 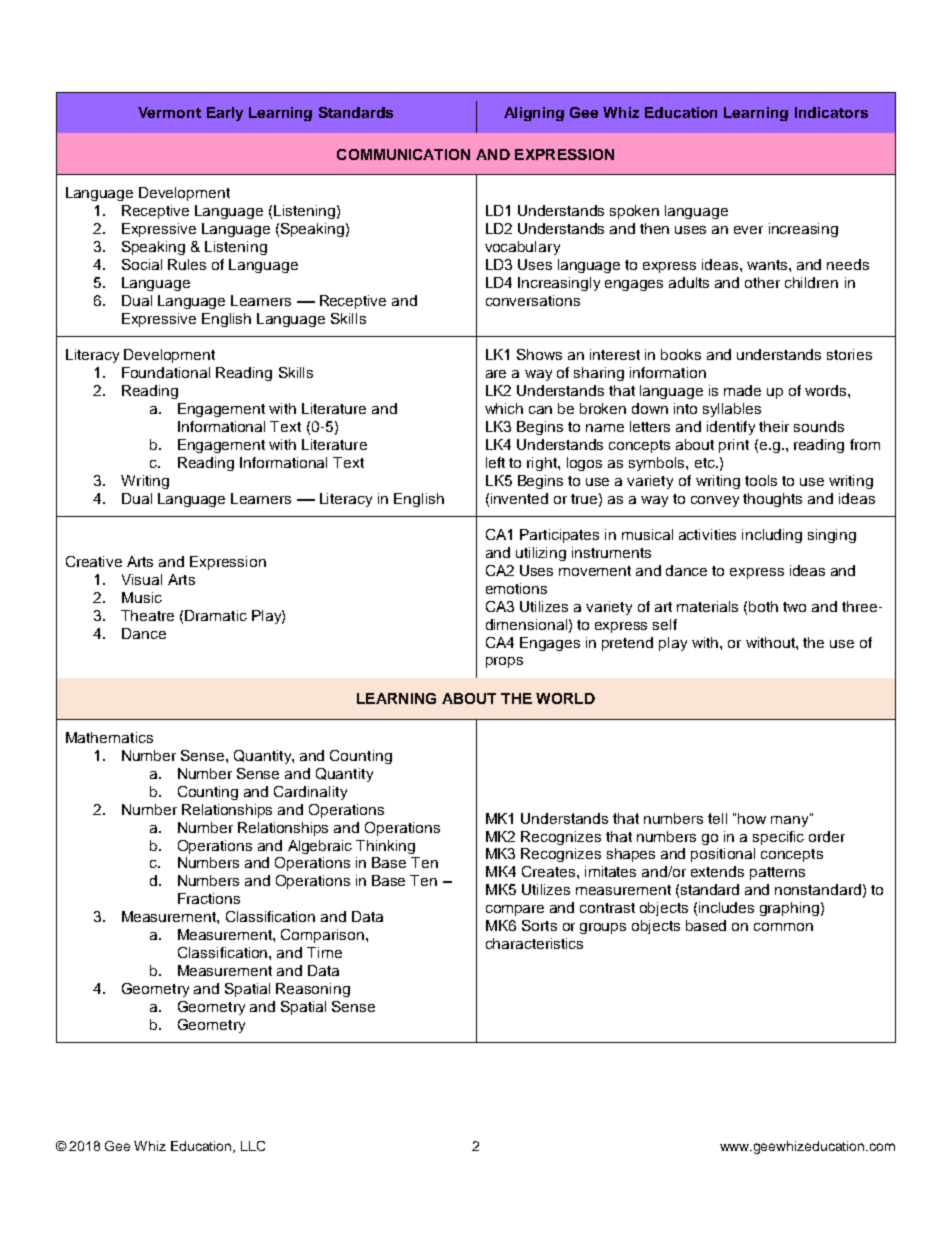 What do you see at coordinates (216, 615) in the image?
I see `Dramatic` at bounding box center [216, 615].
